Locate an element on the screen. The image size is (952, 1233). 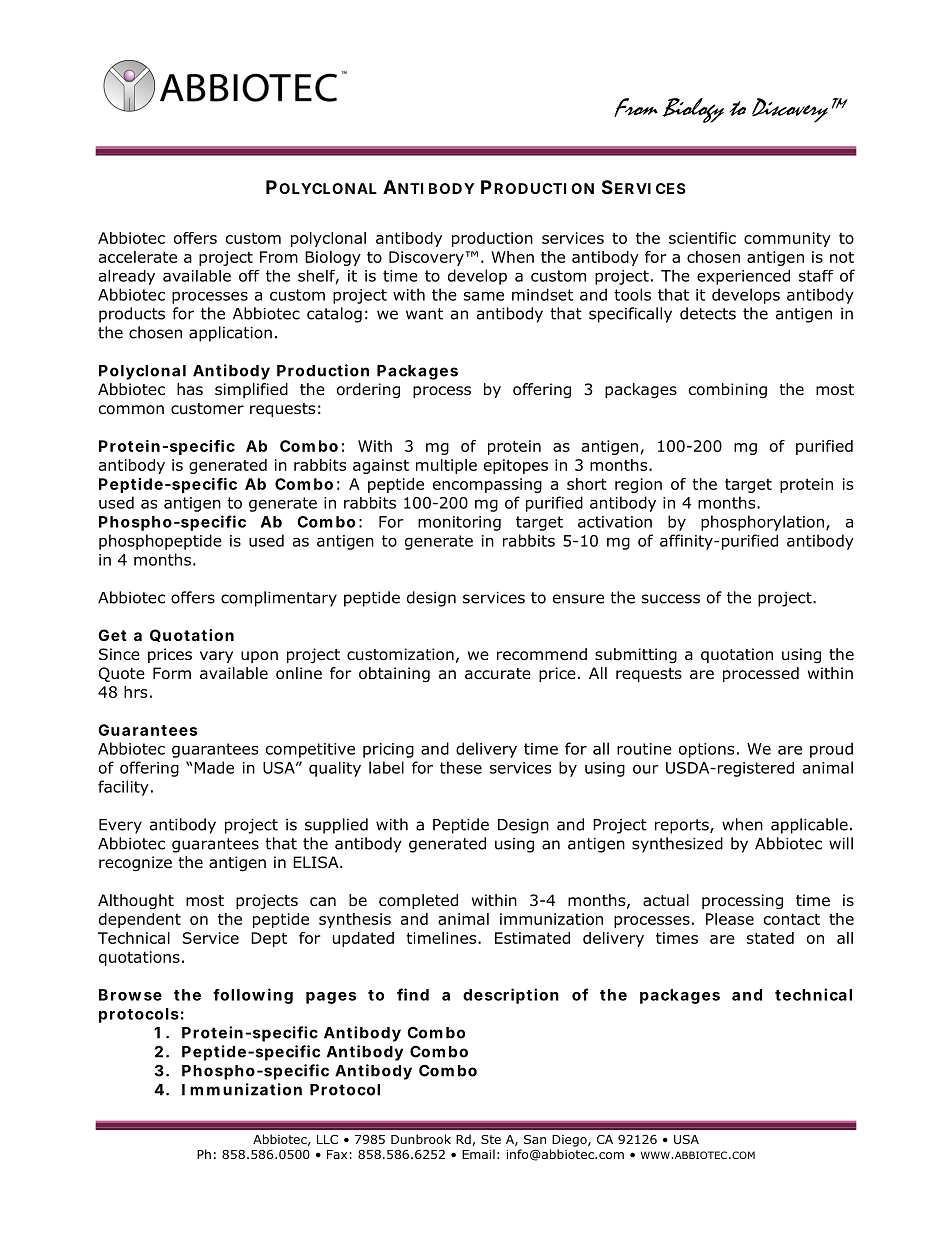
accelerate is located at coordinates (138, 257).
